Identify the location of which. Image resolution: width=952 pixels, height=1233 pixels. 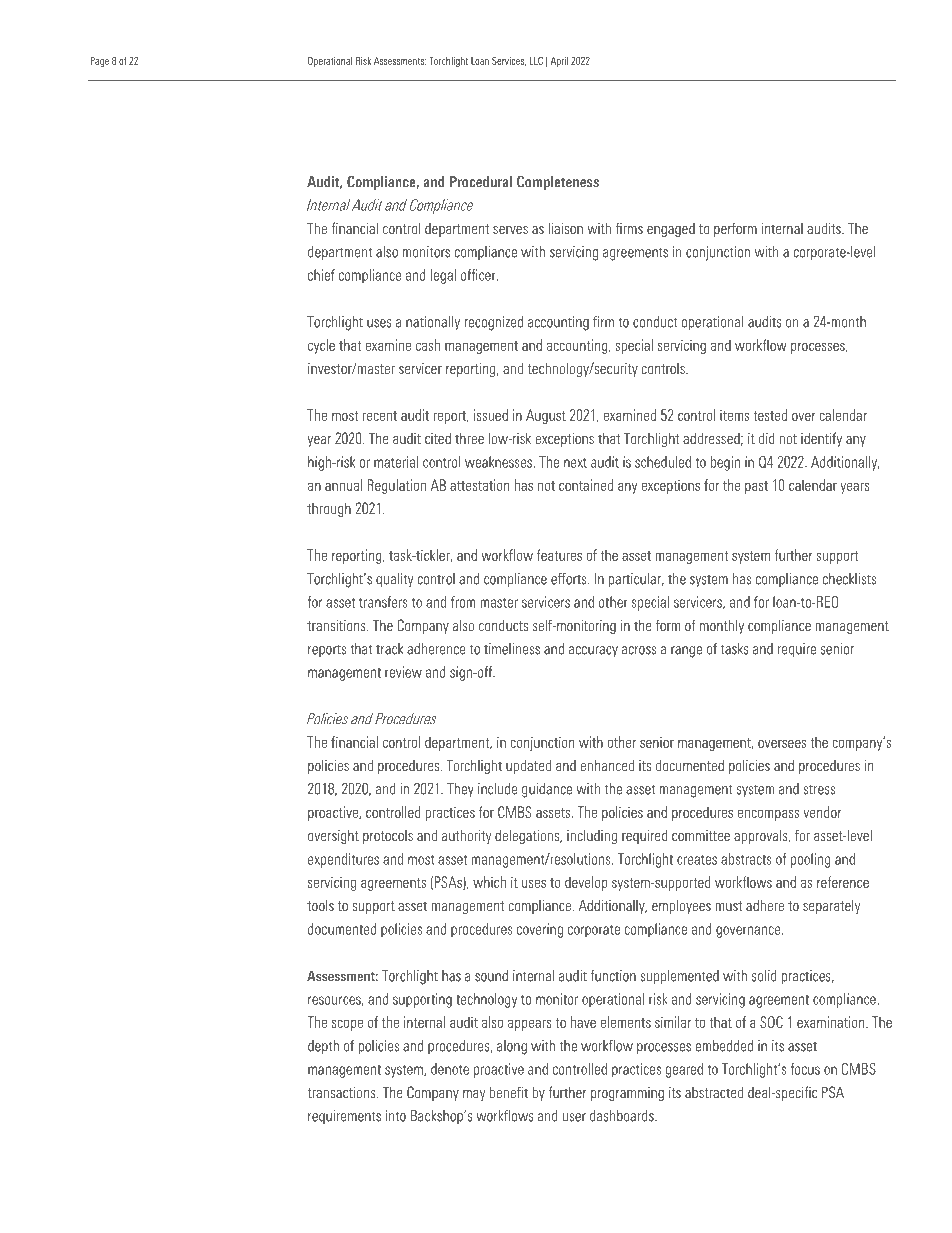
(489, 882).
